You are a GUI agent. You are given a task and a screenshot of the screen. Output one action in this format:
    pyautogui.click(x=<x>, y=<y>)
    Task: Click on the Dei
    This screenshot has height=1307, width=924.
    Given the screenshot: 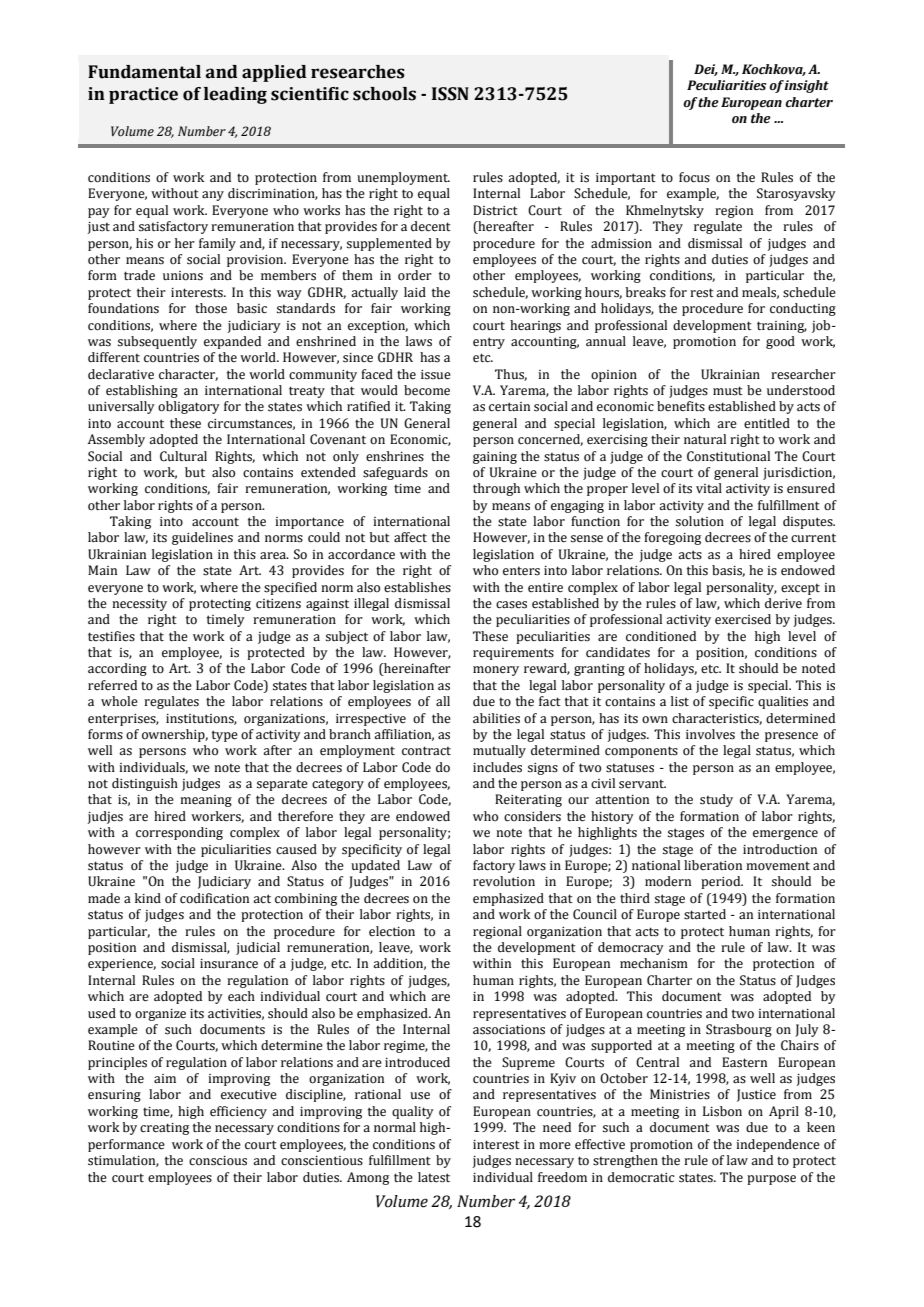 What is the action you would take?
    pyautogui.click(x=706, y=70)
